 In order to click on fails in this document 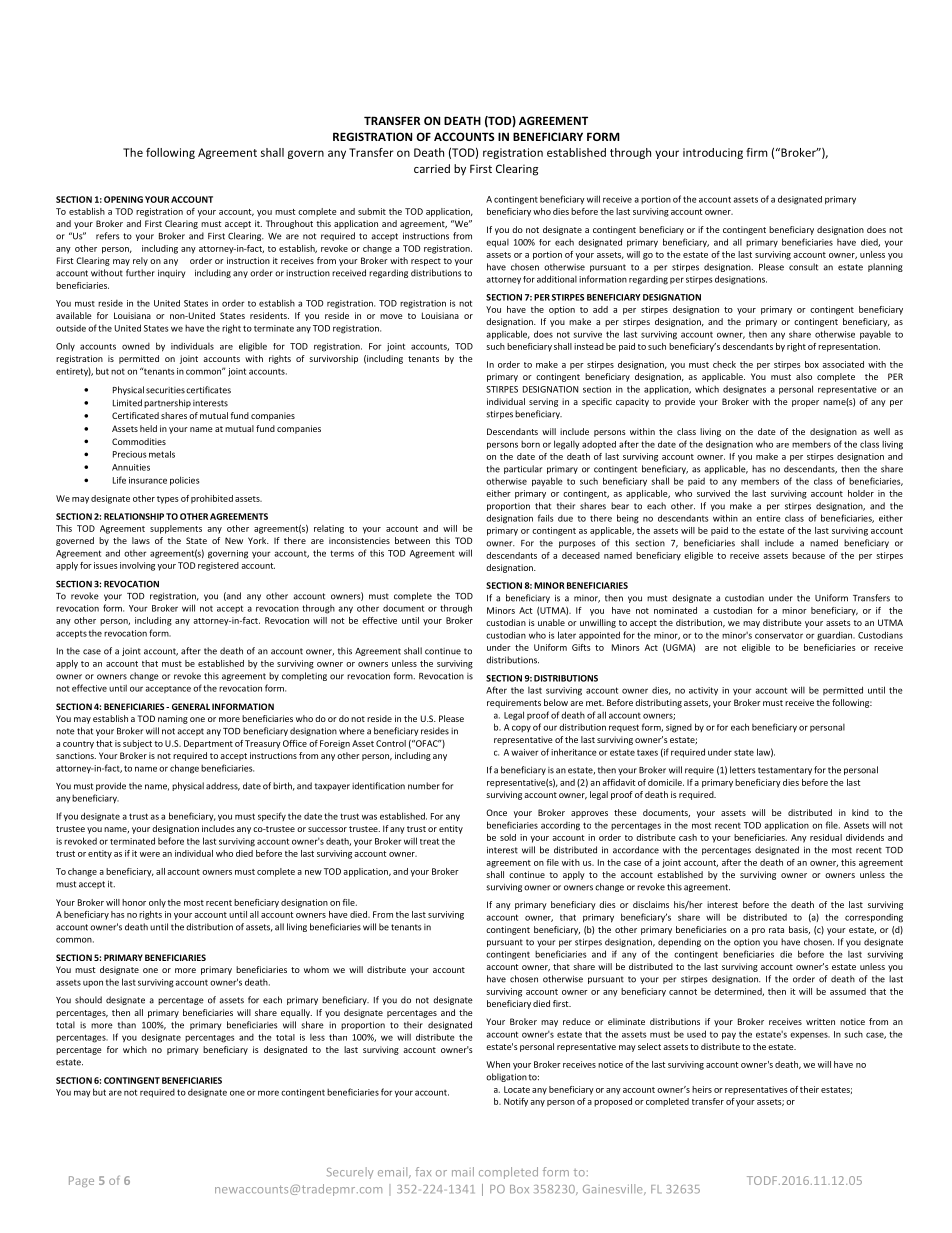, I will do `click(546, 518)`.
